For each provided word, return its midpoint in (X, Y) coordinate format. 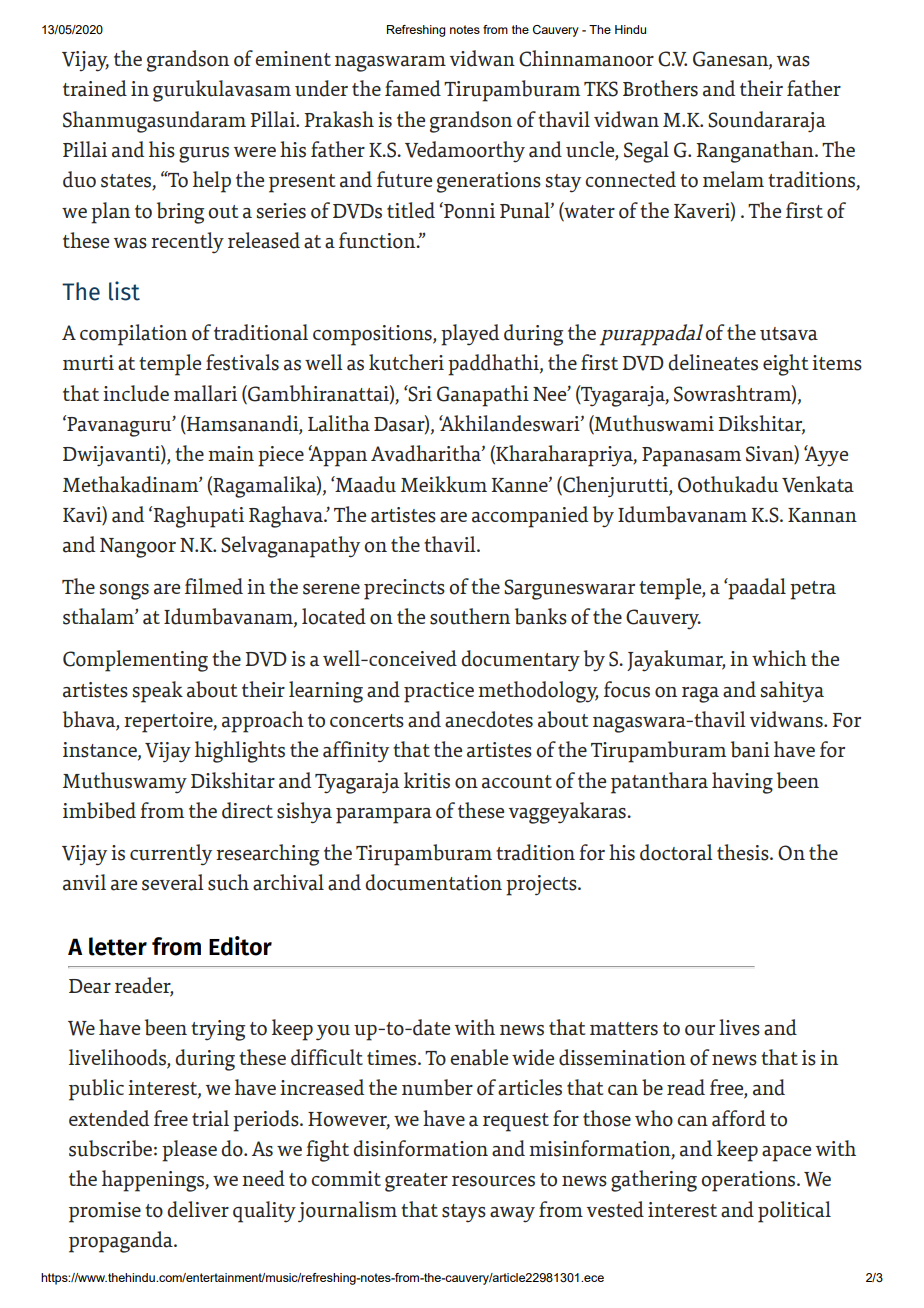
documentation (433, 882)
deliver (198, 1209)
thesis (744, 852)
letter (118, 946)
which (779, 658)
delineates (713, 362)
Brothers (660, 88)
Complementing (135, 661)
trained (95, 88)
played (470, 335)
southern (470, 616)
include (136, 393)
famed (413, 88)
